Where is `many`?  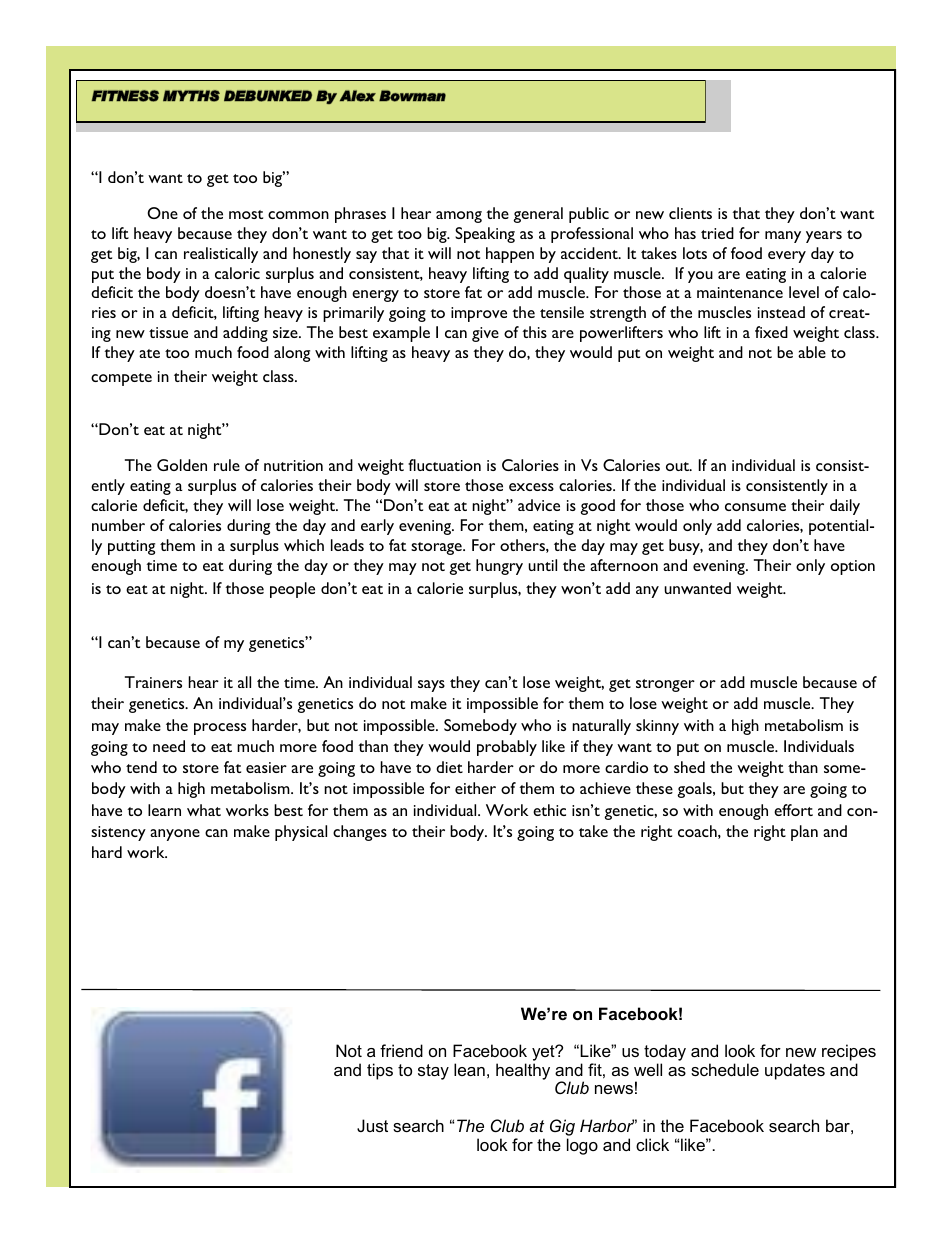 many is located at coordinates (783, 237).
